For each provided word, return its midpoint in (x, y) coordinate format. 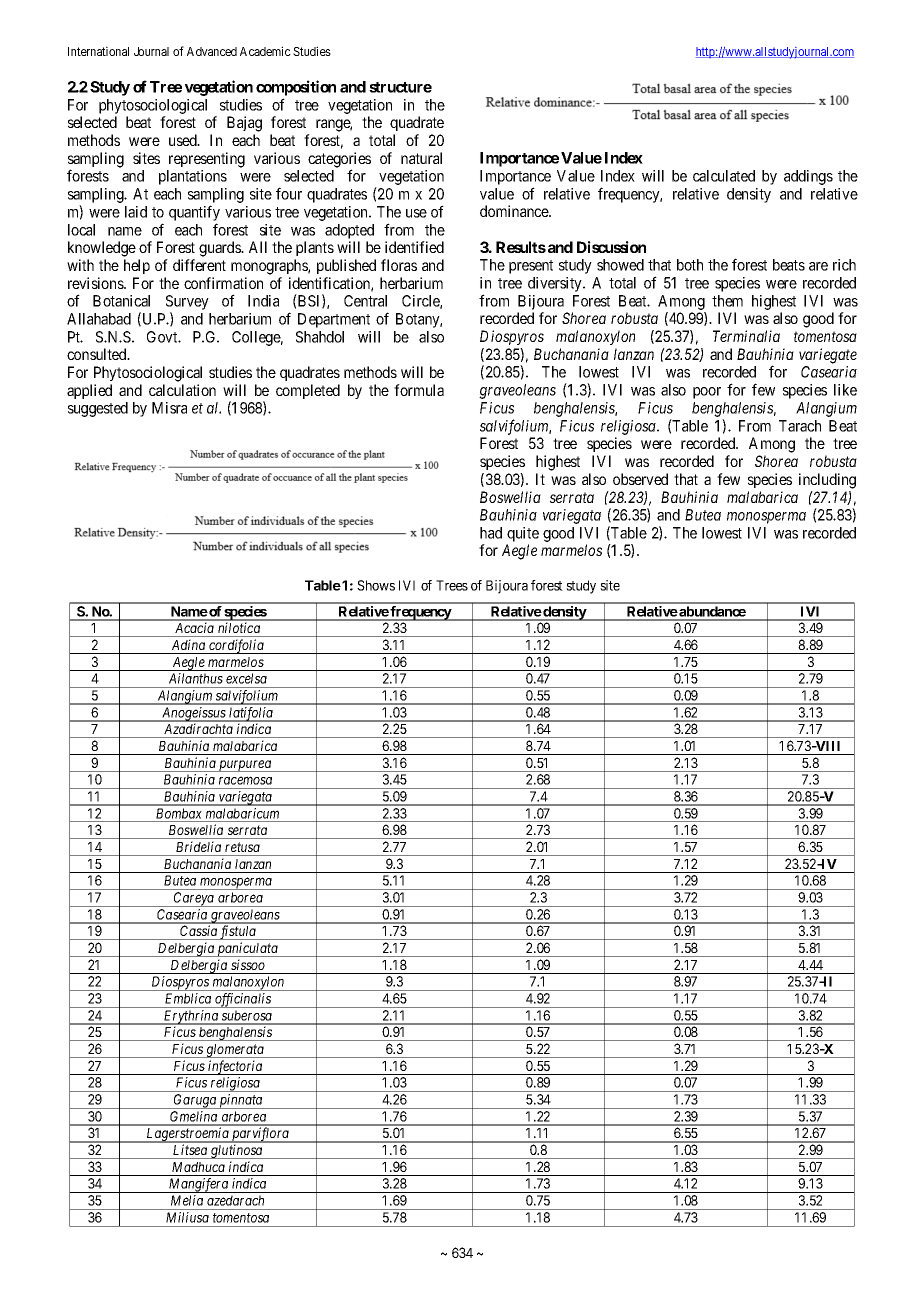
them (727, 301)
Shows (376, 585)
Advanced (212, 51)
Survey (187, 304)
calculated (724, 176)
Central (365, 301)
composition (296, 88)
